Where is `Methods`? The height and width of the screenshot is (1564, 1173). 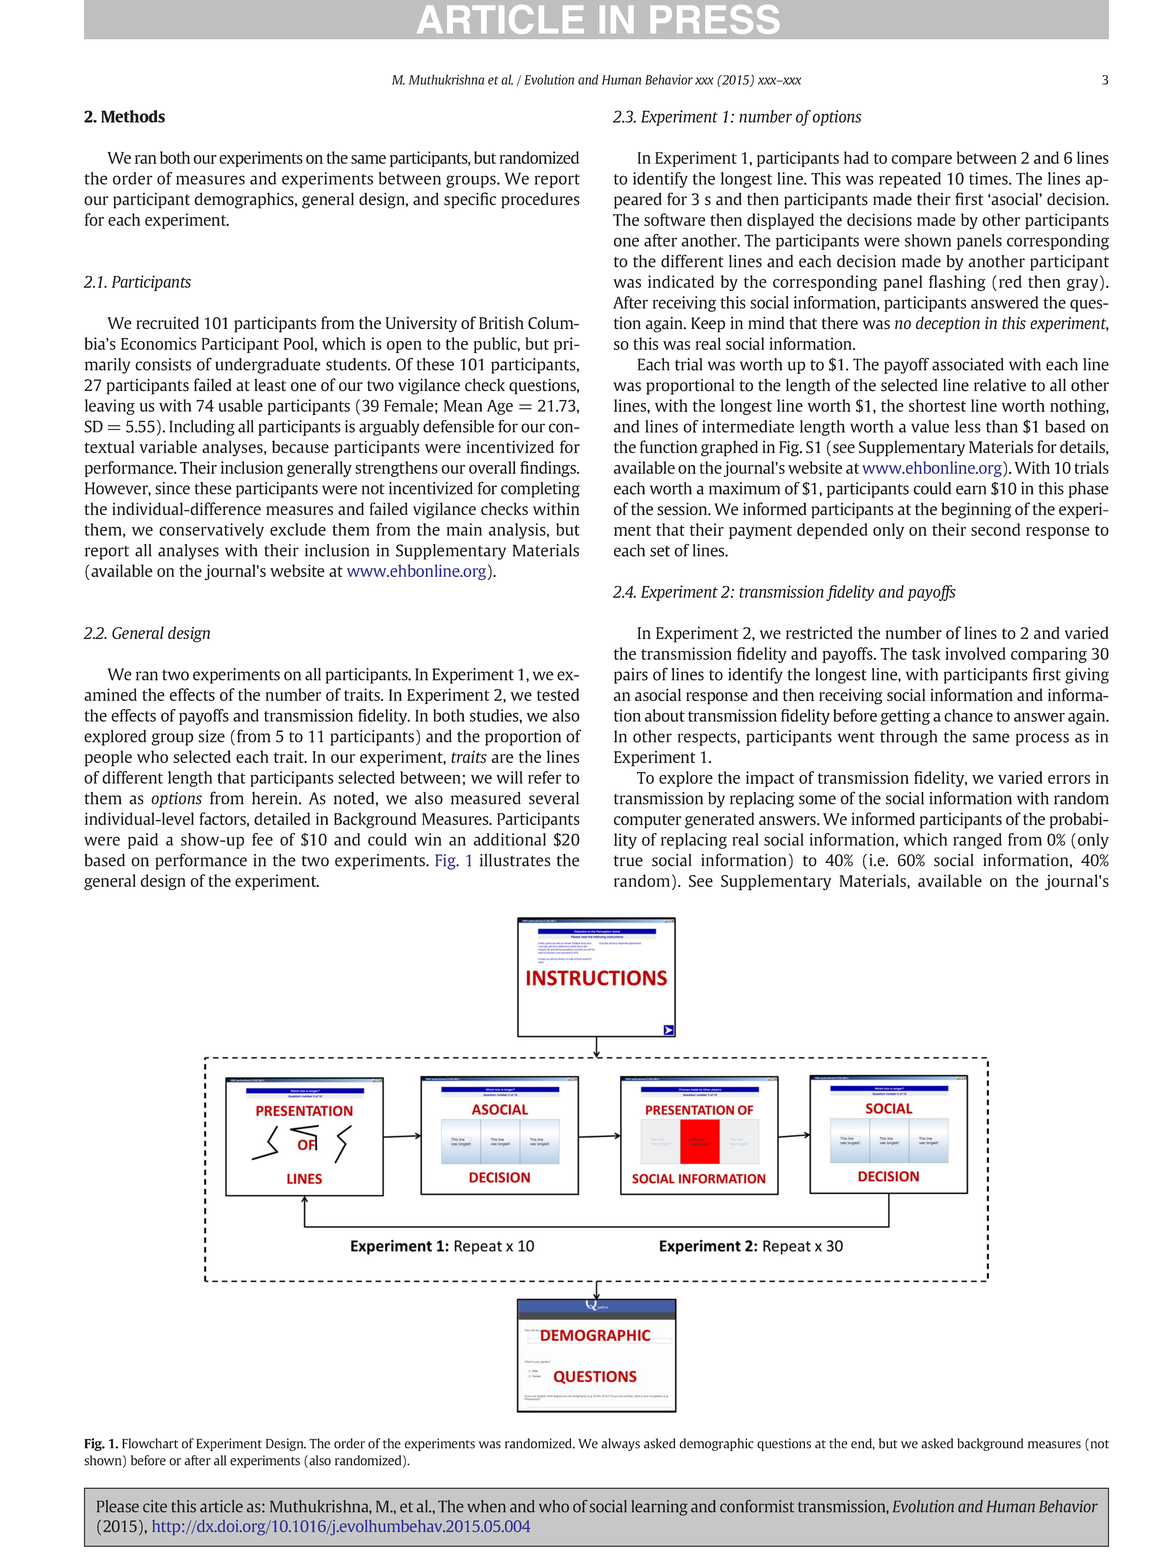
Methods is located at coordinates (133, 116).
